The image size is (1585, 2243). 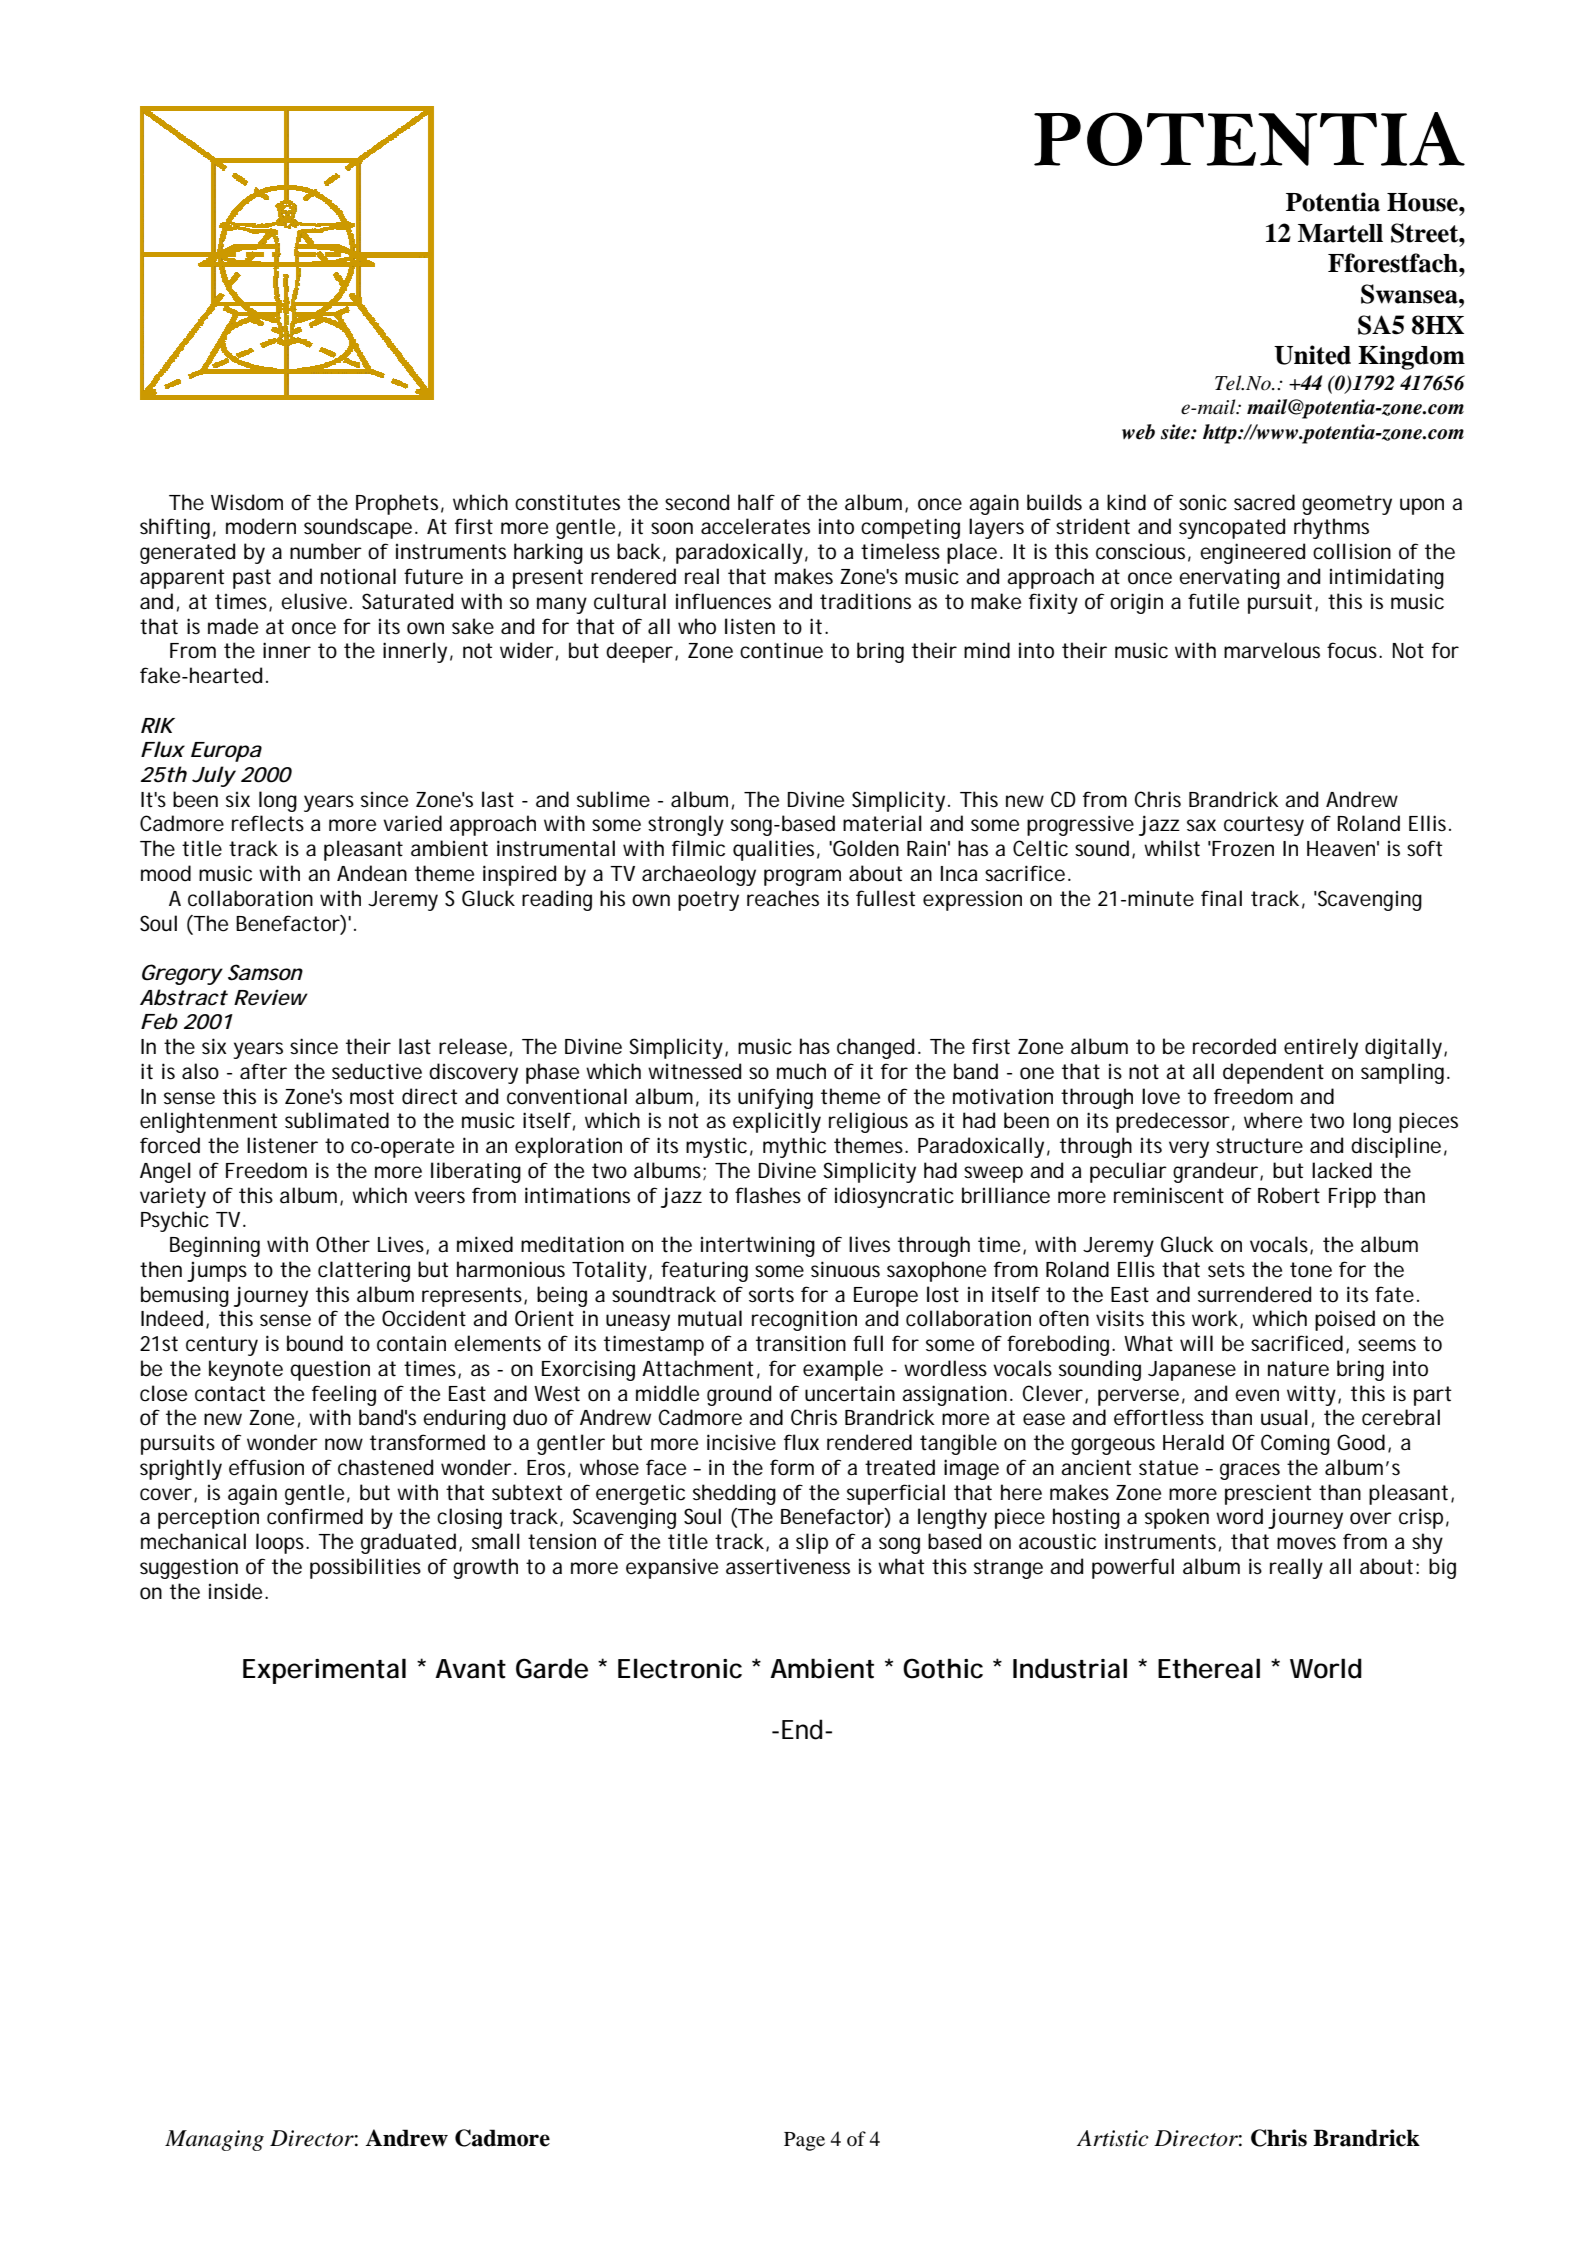 What do you see at coordinates (1340, 233) in the screenshot?
I see `Martell` at bounding box center [1340, 233].
